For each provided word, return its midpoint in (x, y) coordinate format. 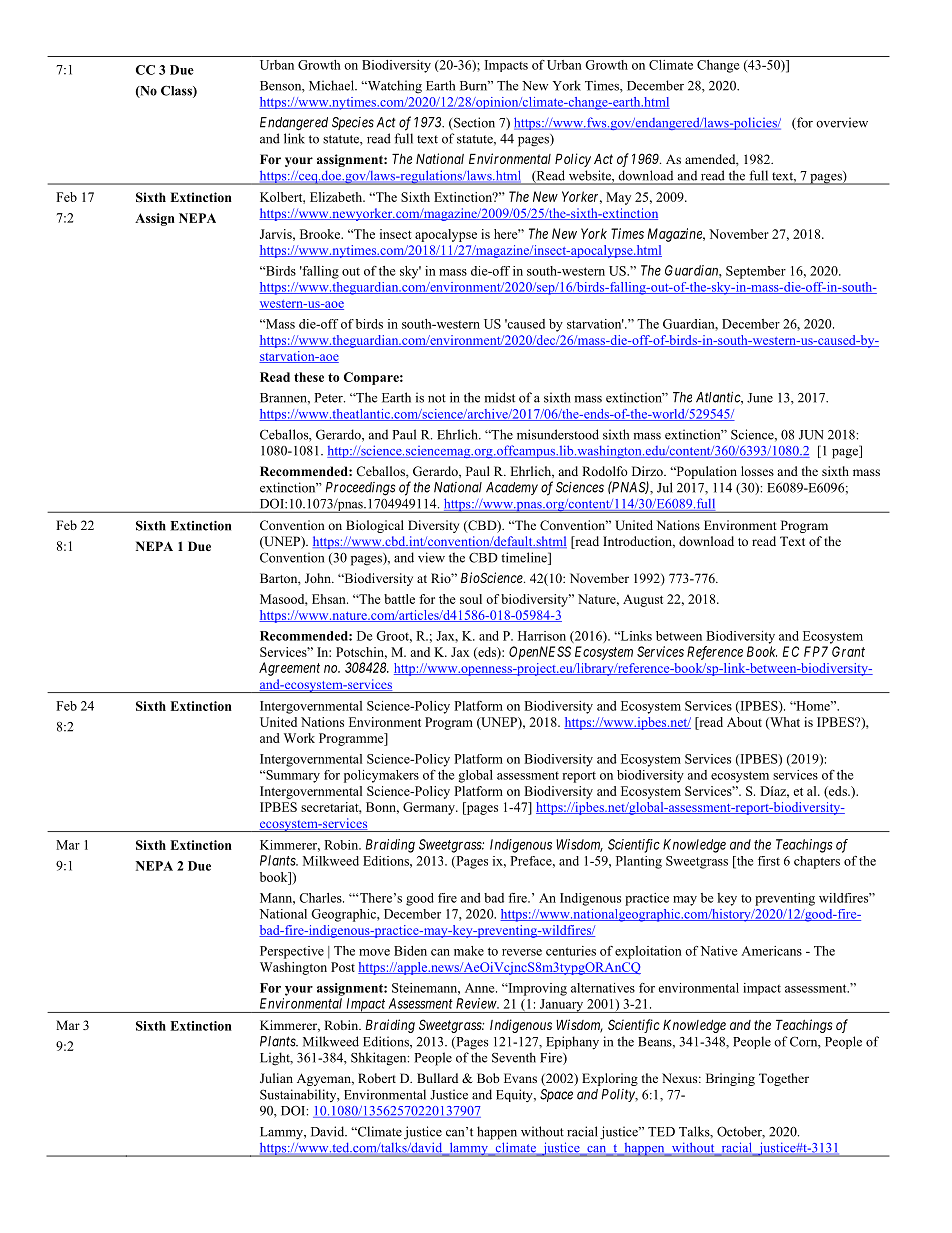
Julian (276, 1078)
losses (757, 471)
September (756, 272)
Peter (329, 398)
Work (299, 738)
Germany (430, 808)
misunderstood (558, 434)
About (744, 722)
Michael (332, 85)
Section (473, 123)
